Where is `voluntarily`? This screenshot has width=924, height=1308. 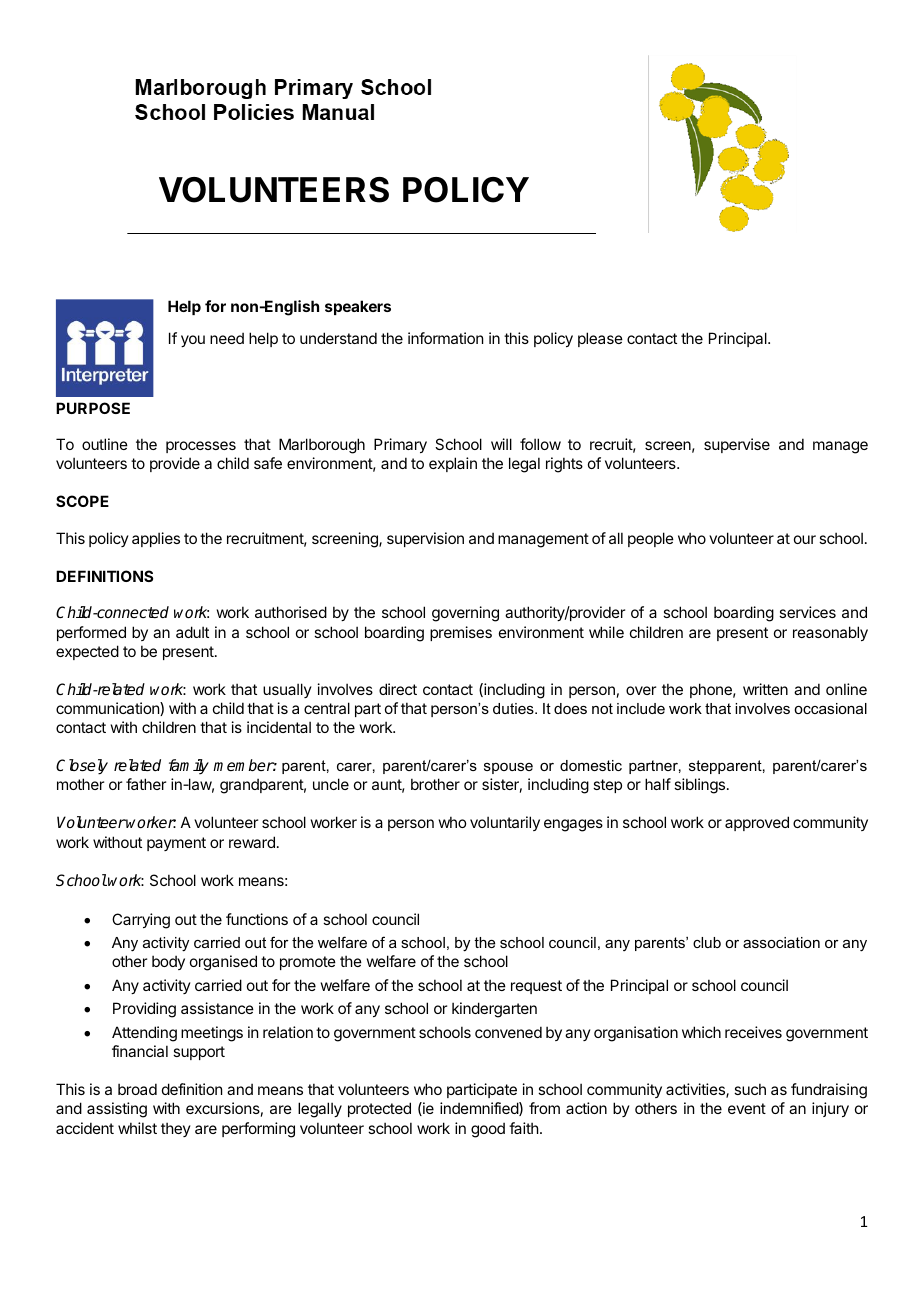 voluntarily is located at coordinates (505, 823).
